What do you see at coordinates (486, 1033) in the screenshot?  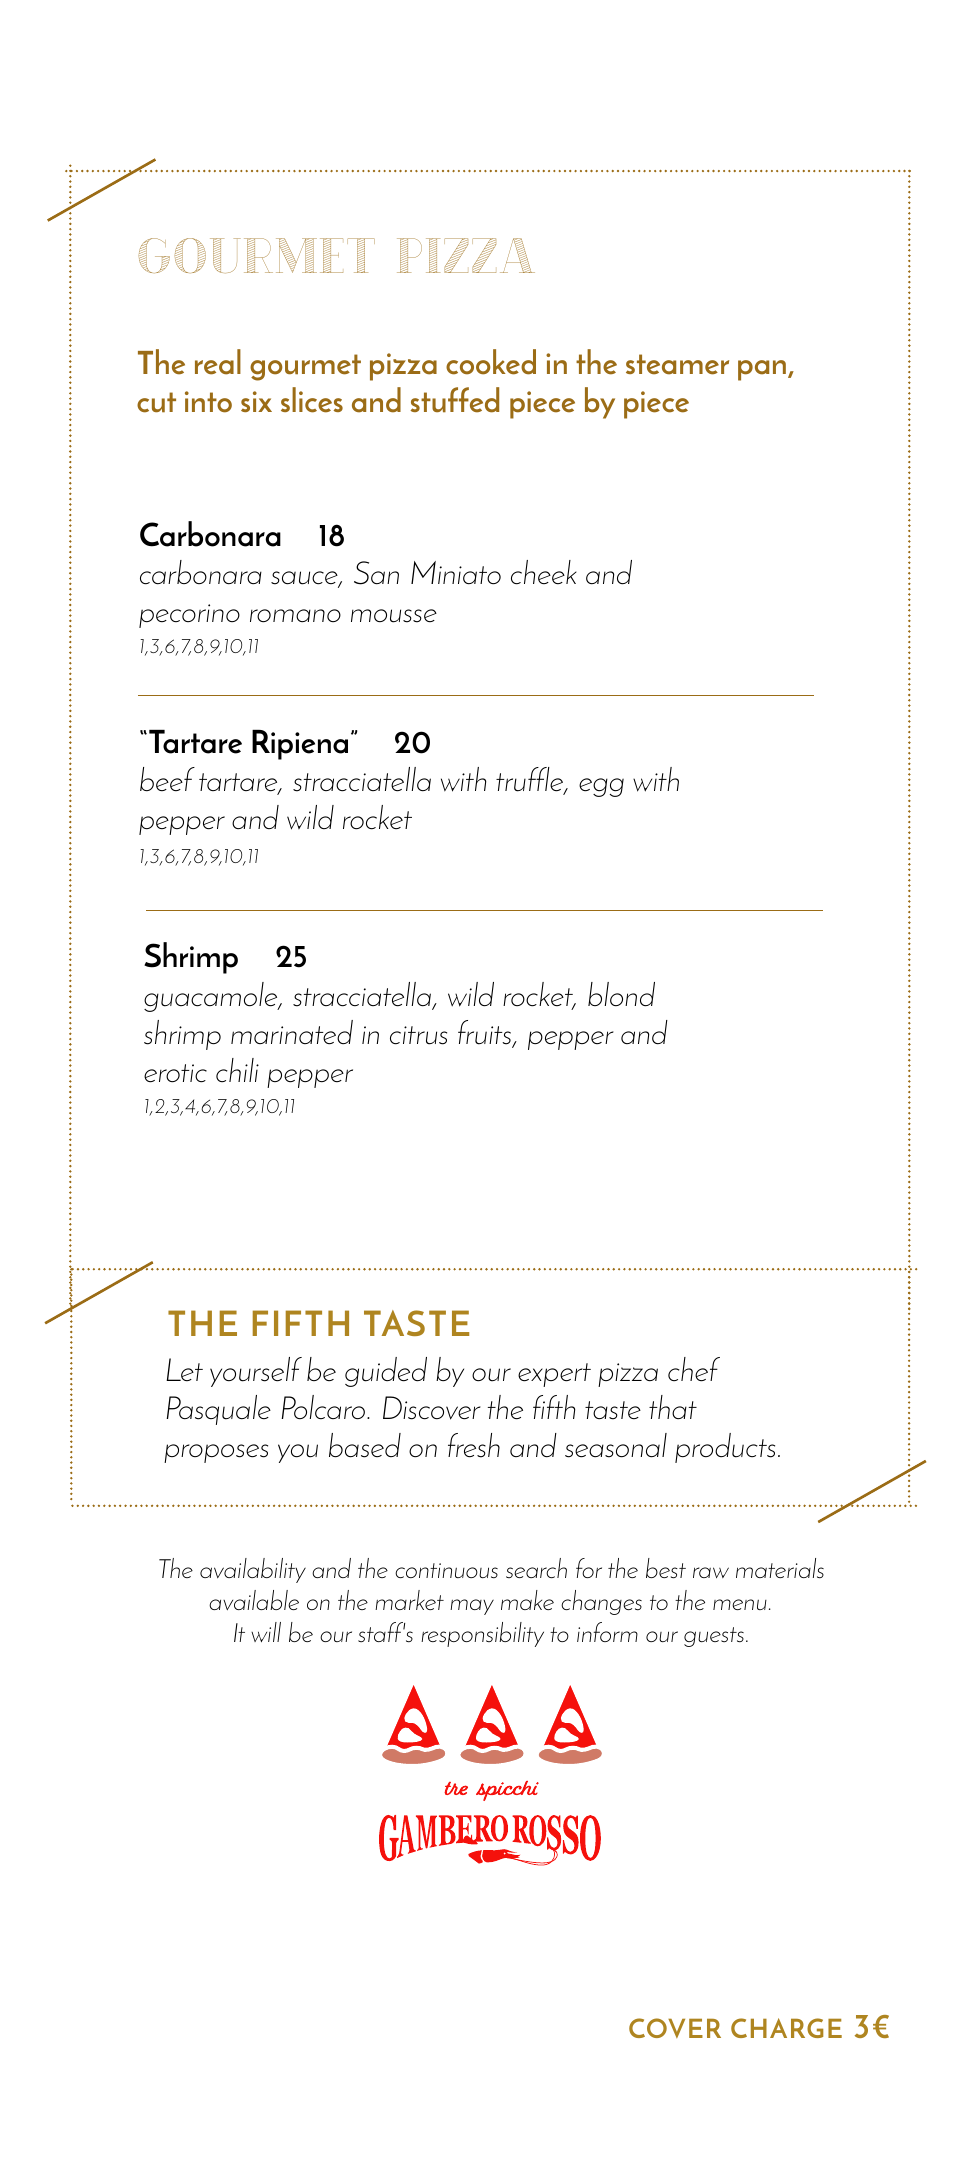 I see `fruits` at bounding box center [486, 1033].
